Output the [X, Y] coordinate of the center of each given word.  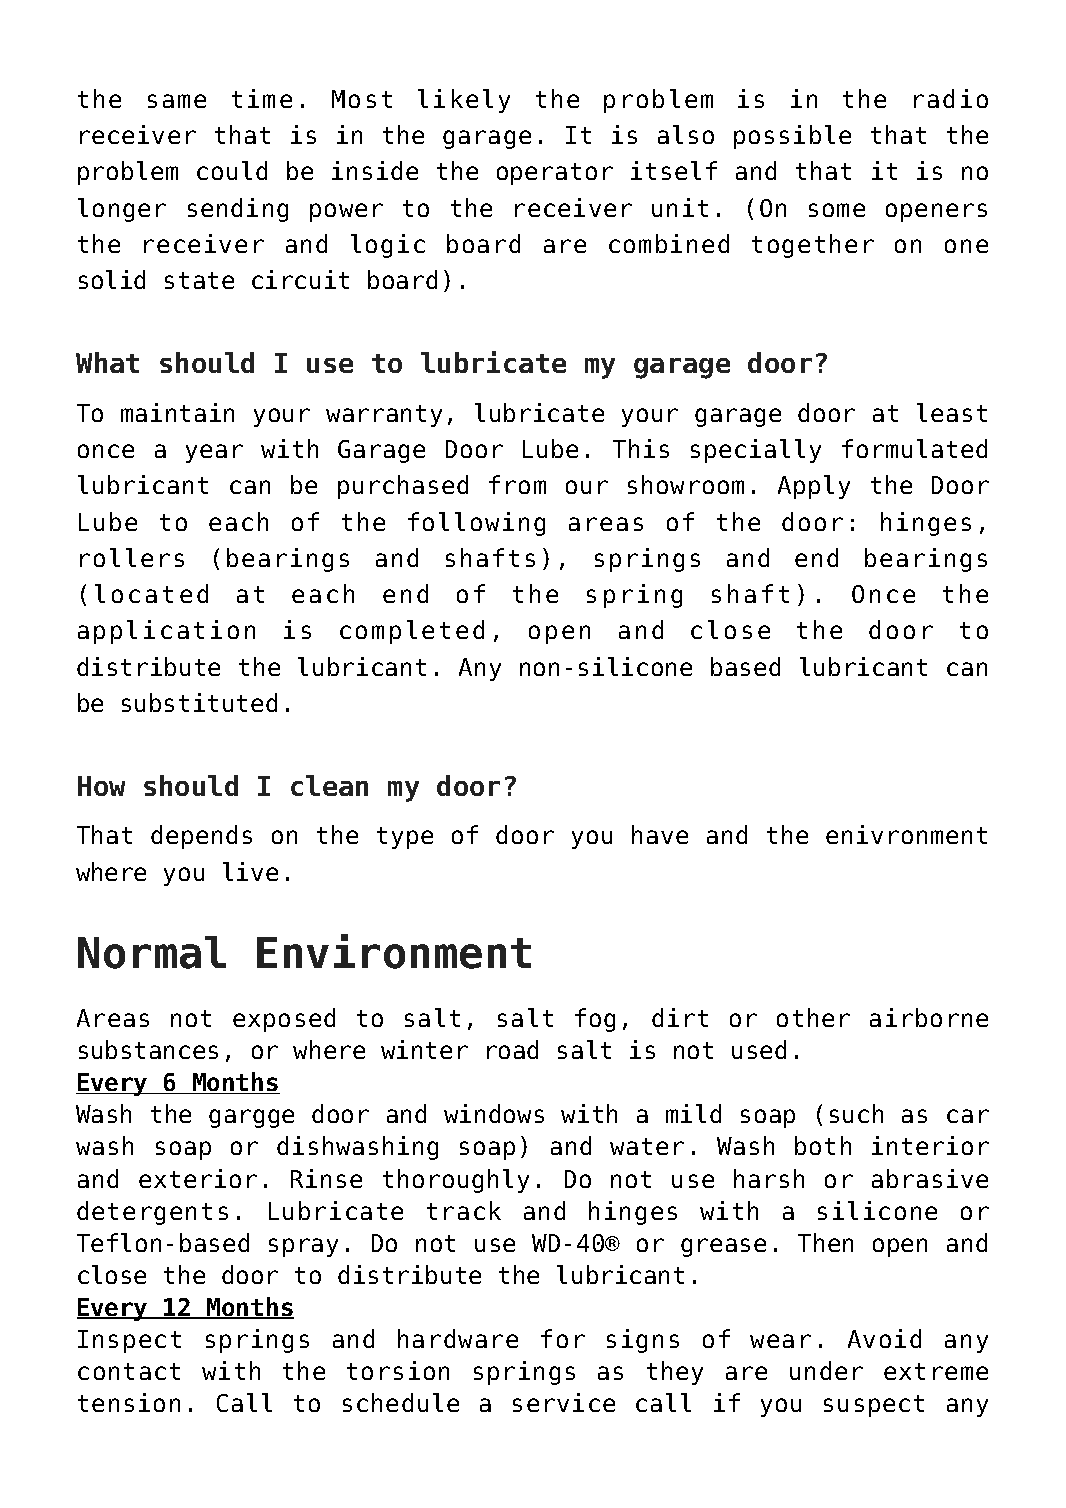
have [660, 834]
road [512, 1049]
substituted [199, 702]
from [517, 484]
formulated [914, 448]
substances [148, 1049]
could [232, 170]
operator [555, 174]
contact [129, 1371]
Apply [814, 487]
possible [792, 137]
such [856, 1113]
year [214, 453]
